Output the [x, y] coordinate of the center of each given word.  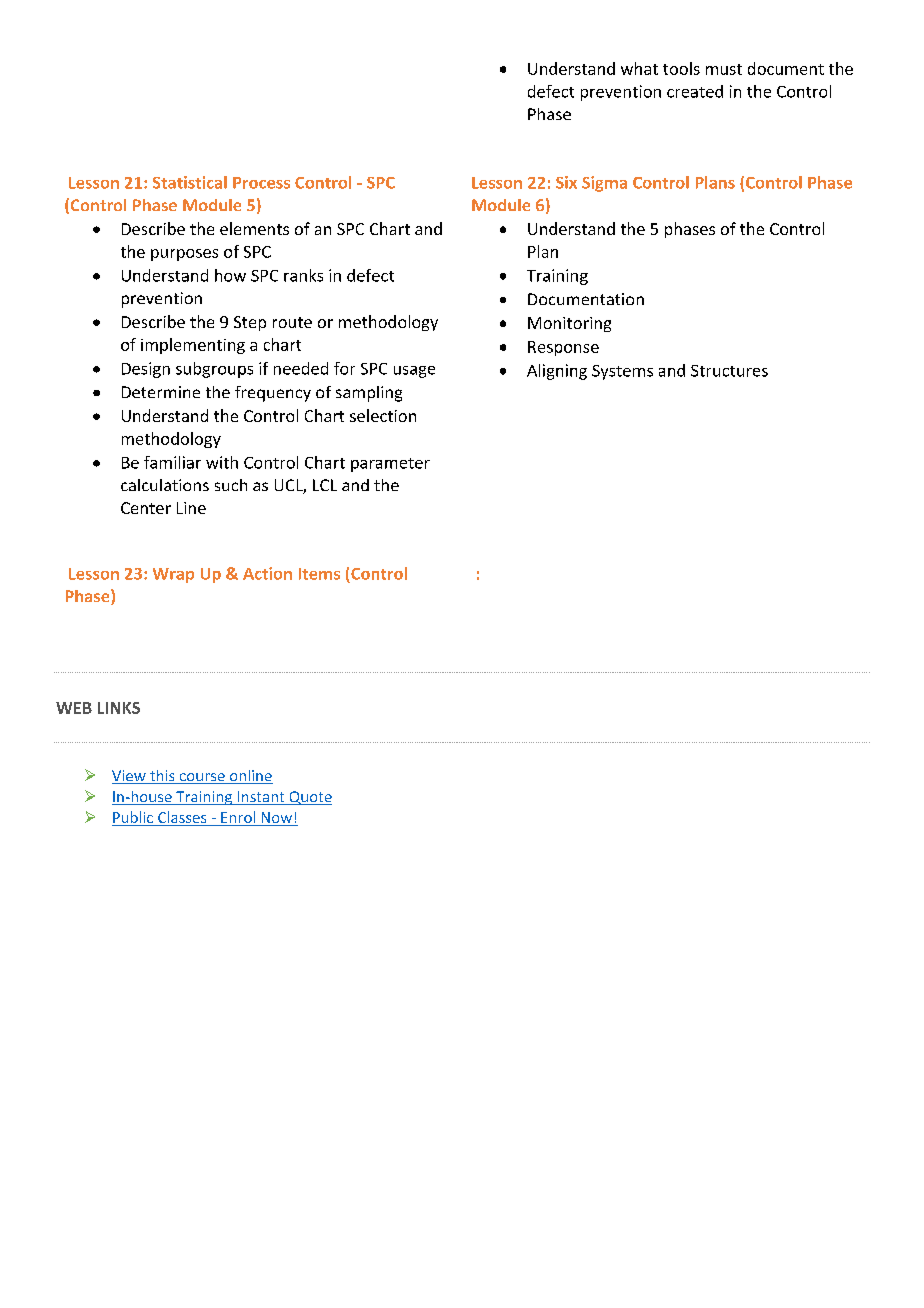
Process [261, 183]
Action [267, 573]
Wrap [173, 575]
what [639, 68]
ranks [303, 275]
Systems [622, 372]
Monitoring [569, 324]
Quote [309, 798]
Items [319, 574]
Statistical [190, 182]
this [162, 777]
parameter [390, 465]
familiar [172, 462]
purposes [184, 255]
